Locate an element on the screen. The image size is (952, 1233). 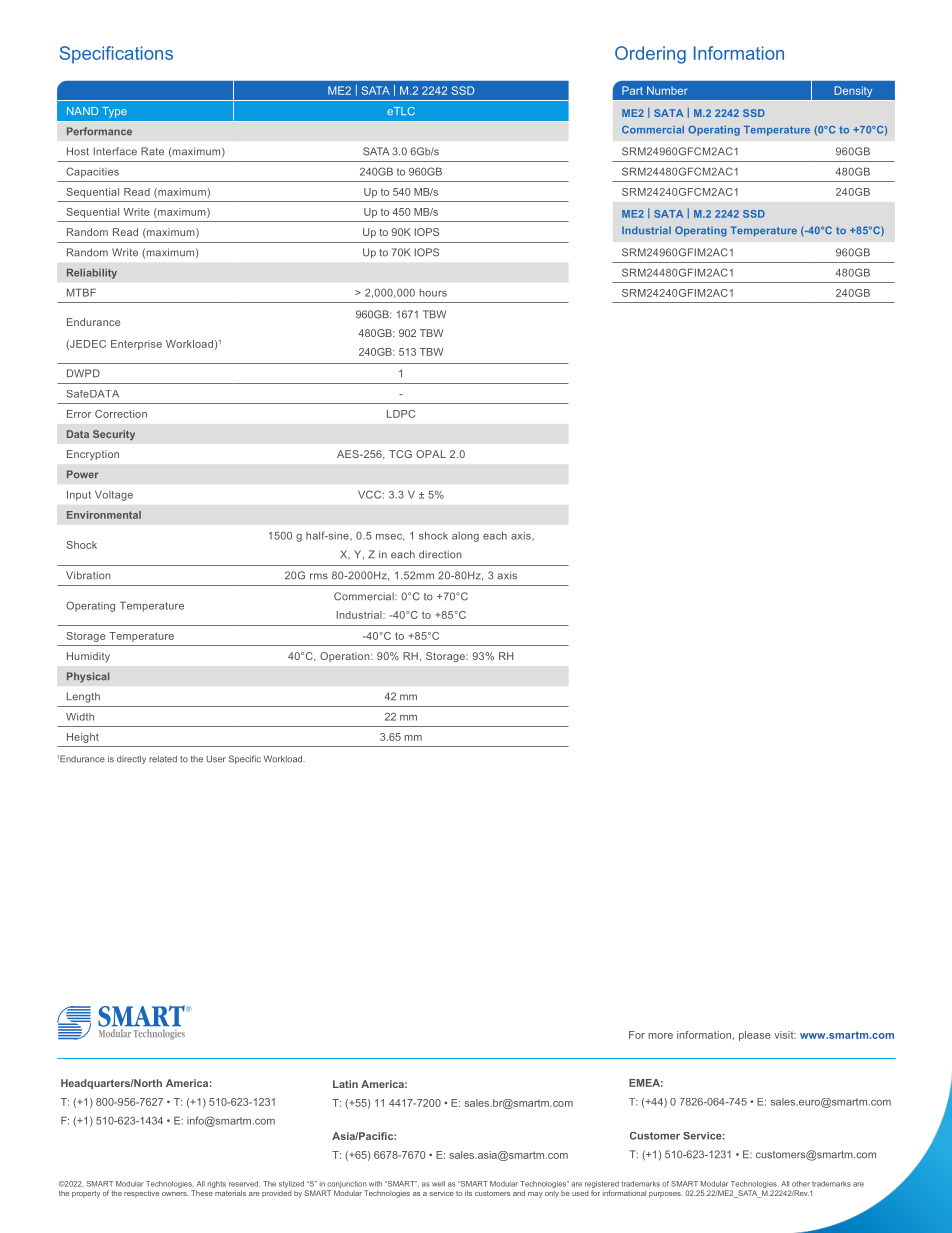
Part is located at coordinates (632, 90).
